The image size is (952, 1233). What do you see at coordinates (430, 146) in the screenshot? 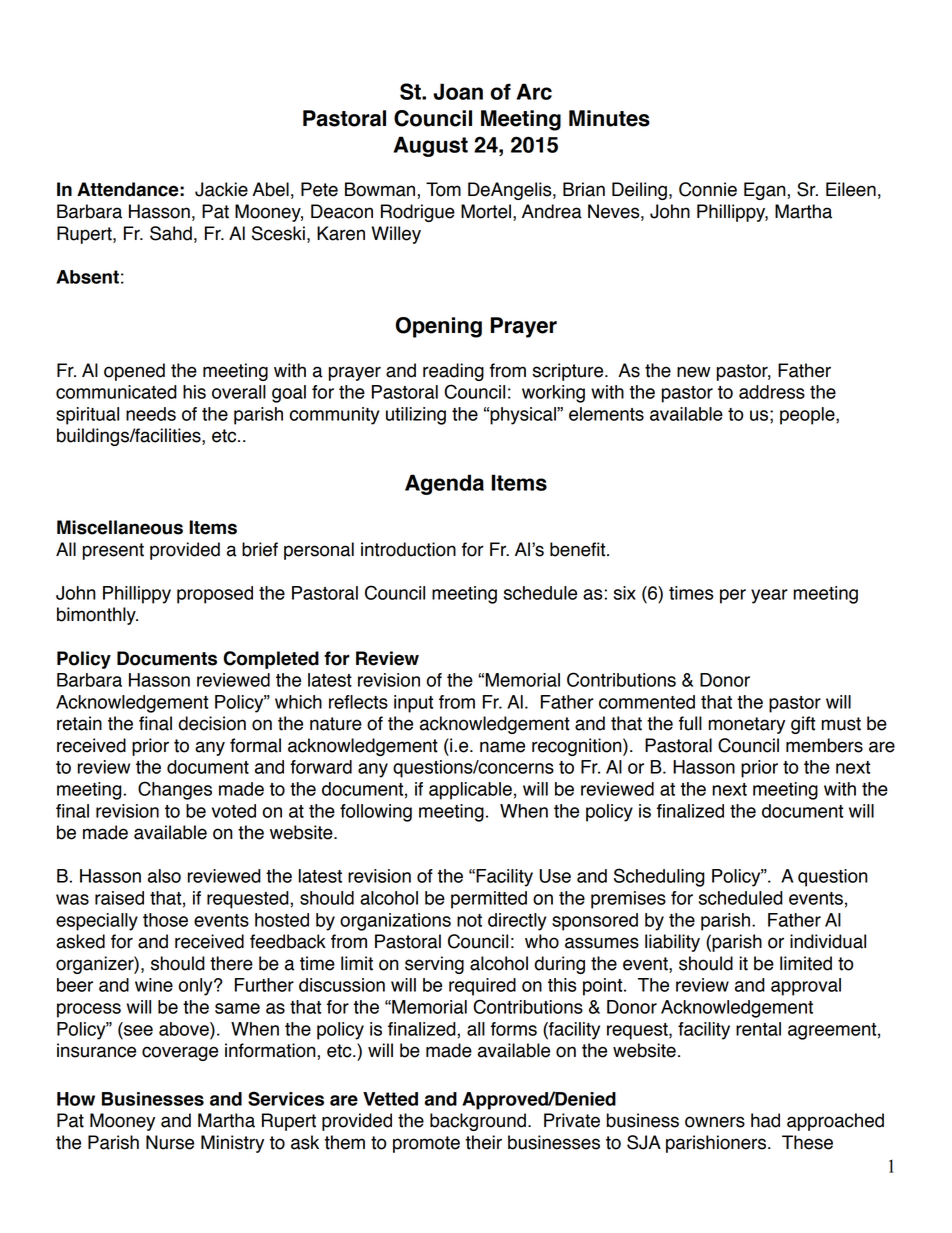
I see `August` at bounding box center [430, 146].
